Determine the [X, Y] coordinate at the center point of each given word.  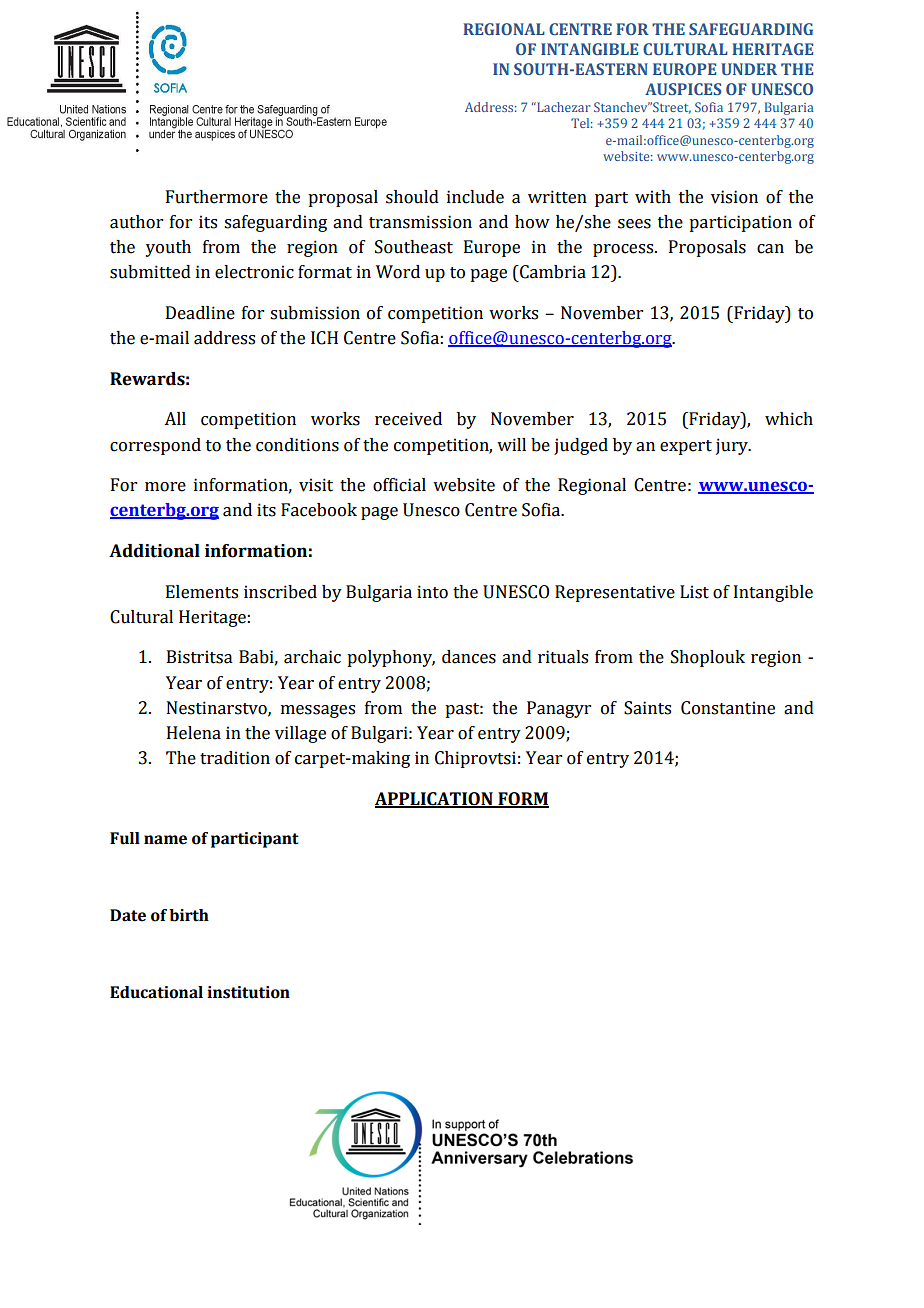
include [475, 197]
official [399, 485]
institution [248, 992]
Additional [154, 551]
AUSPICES [683, 89]
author [136, 222]
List [694, 592]
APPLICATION [435, 800]
